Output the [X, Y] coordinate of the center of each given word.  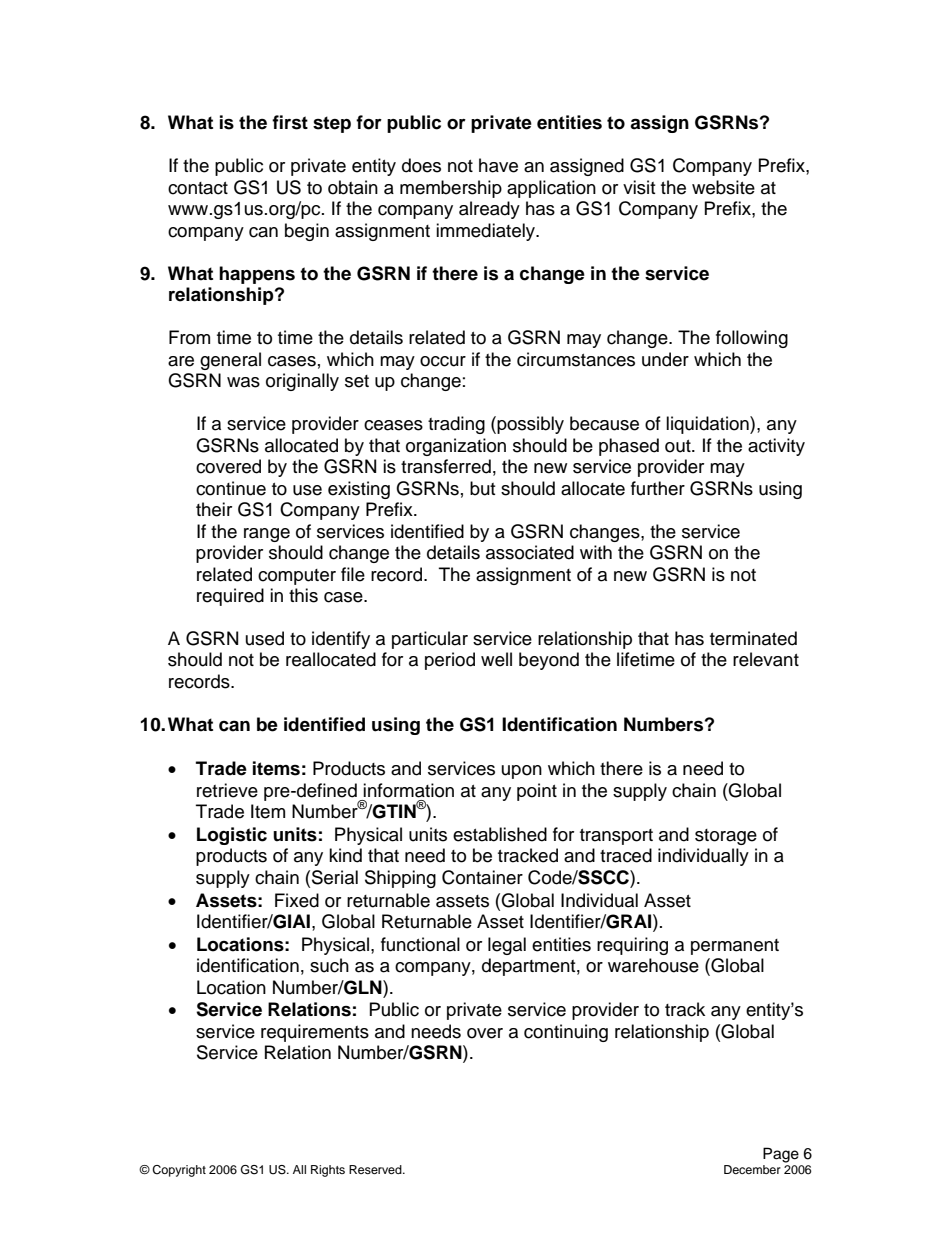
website [723, 187]
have [498, 165]
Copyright [179, 1171]
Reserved [376, 1169]
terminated [753, 638]
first [290, 122]
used [265, 638]
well [496, 659]
